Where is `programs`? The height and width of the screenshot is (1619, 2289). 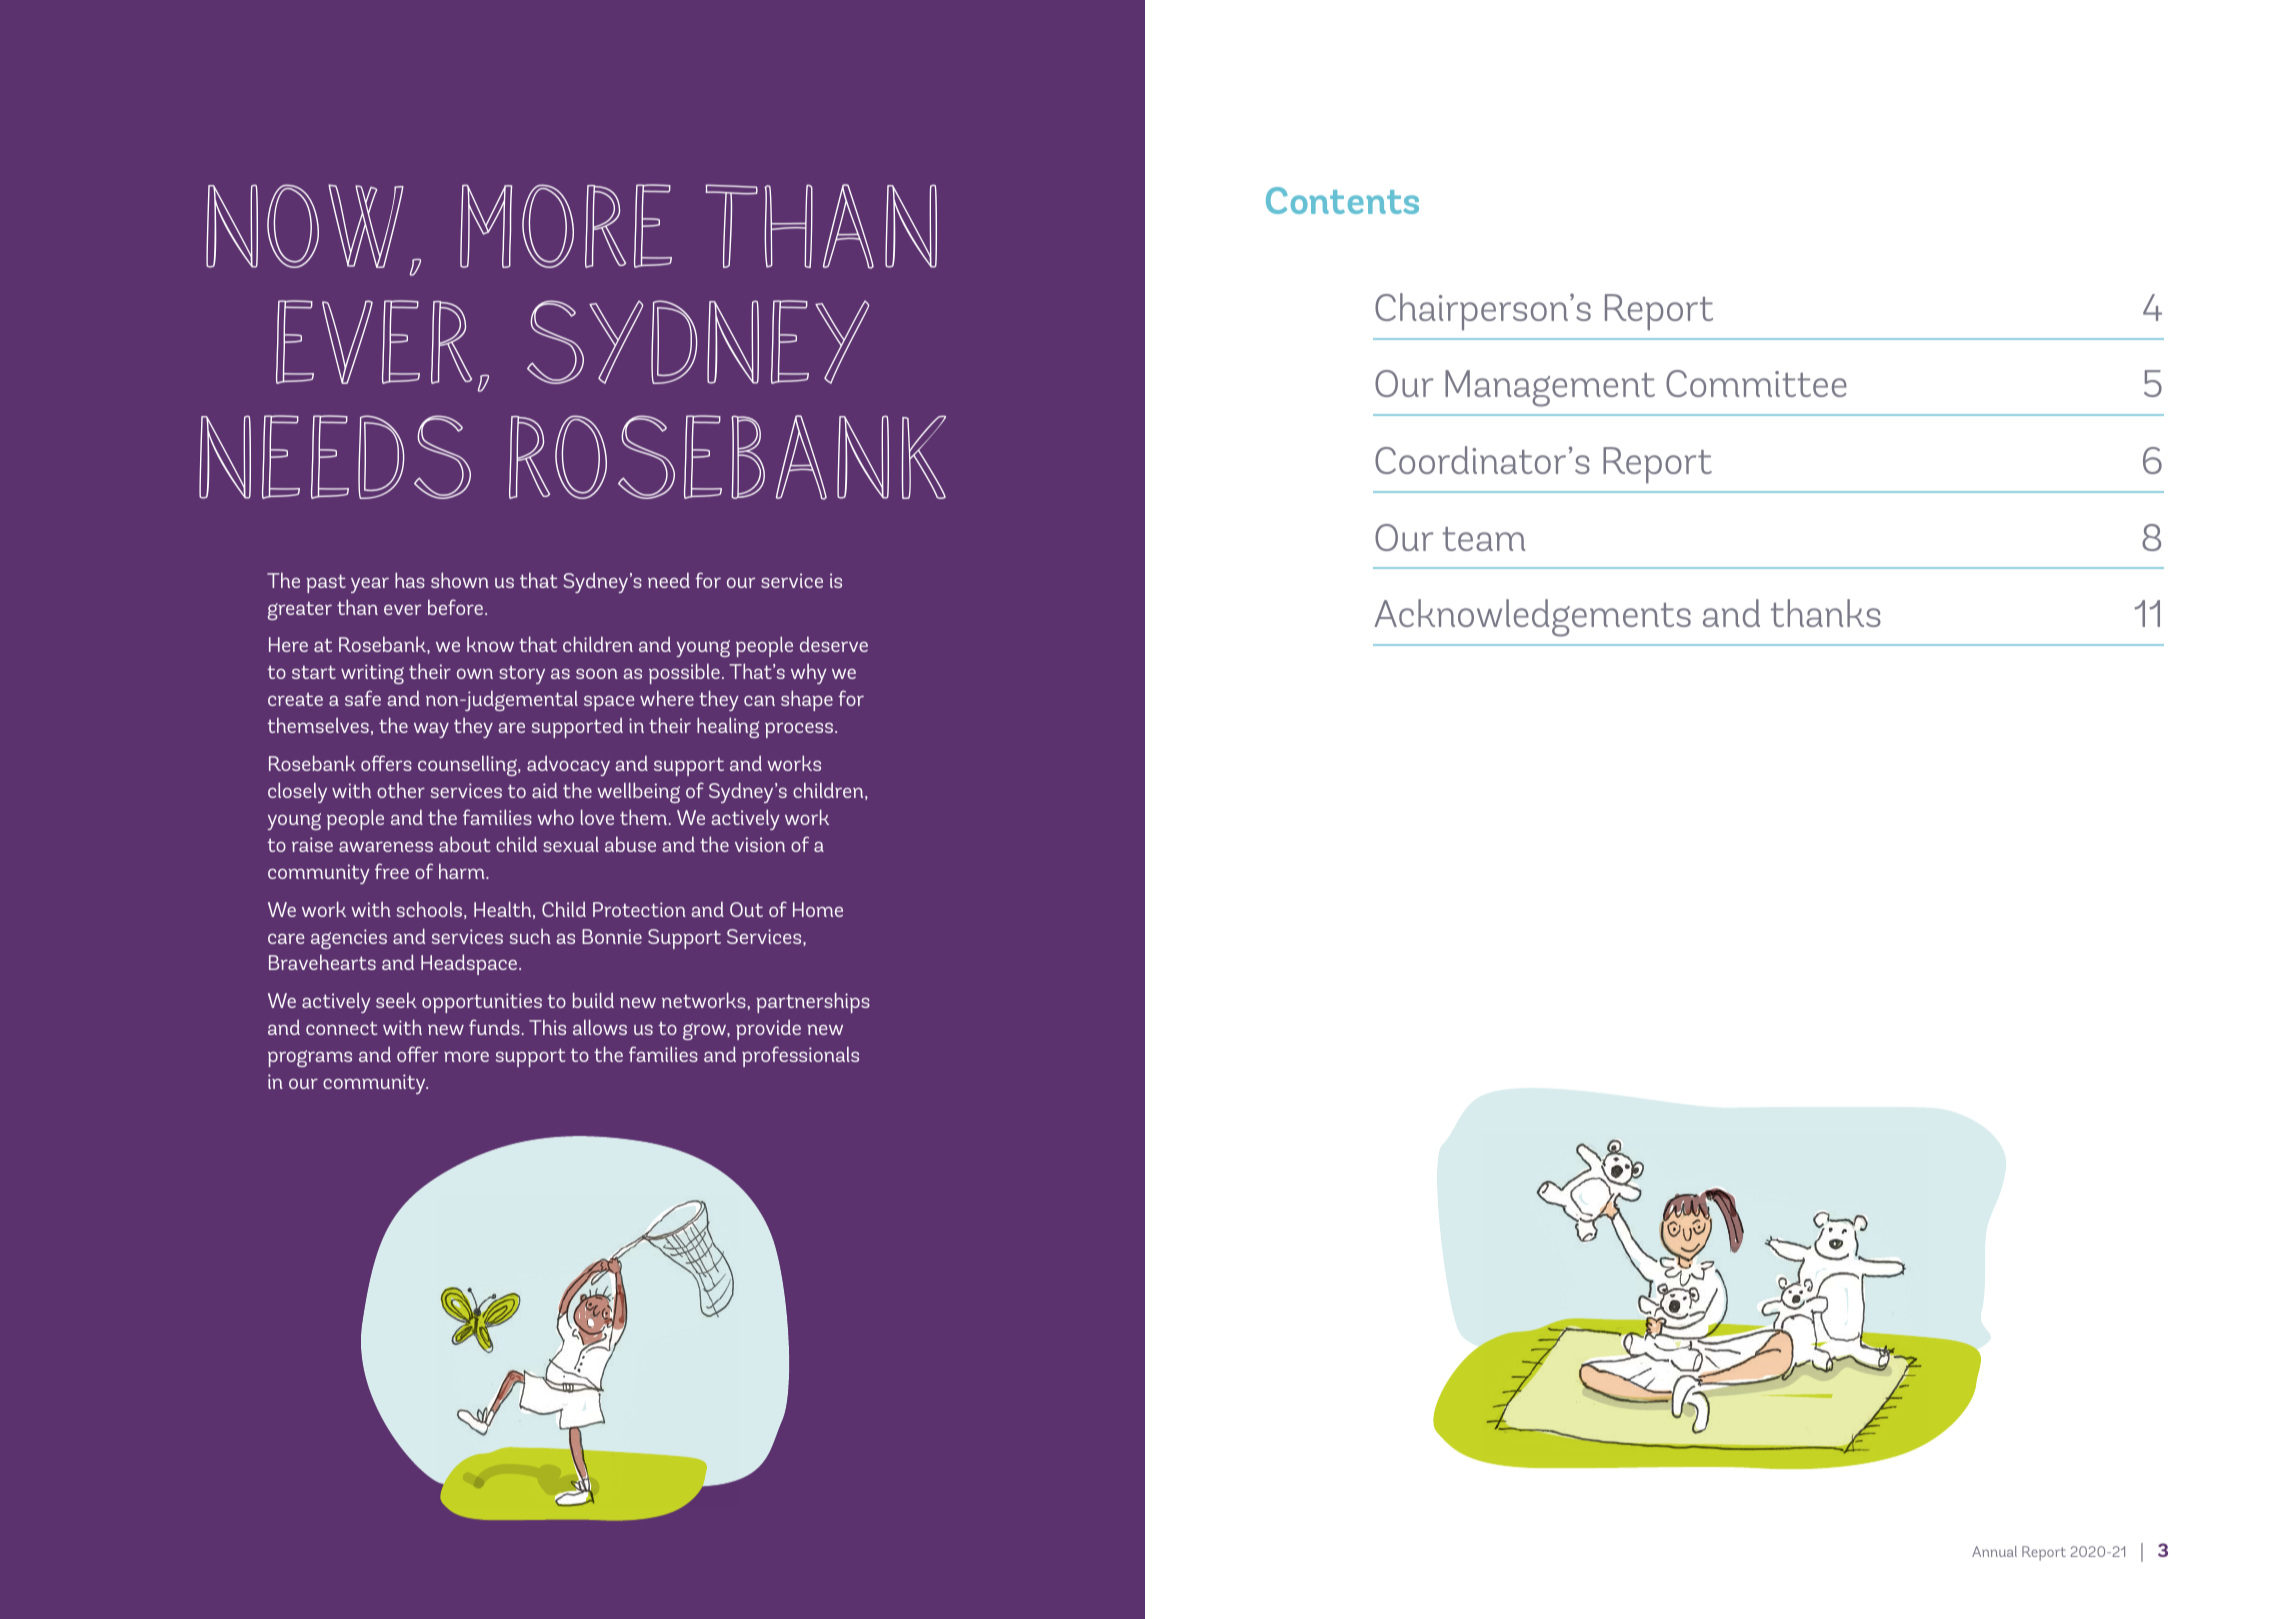
programs is located at coordinates (310, 1058).
